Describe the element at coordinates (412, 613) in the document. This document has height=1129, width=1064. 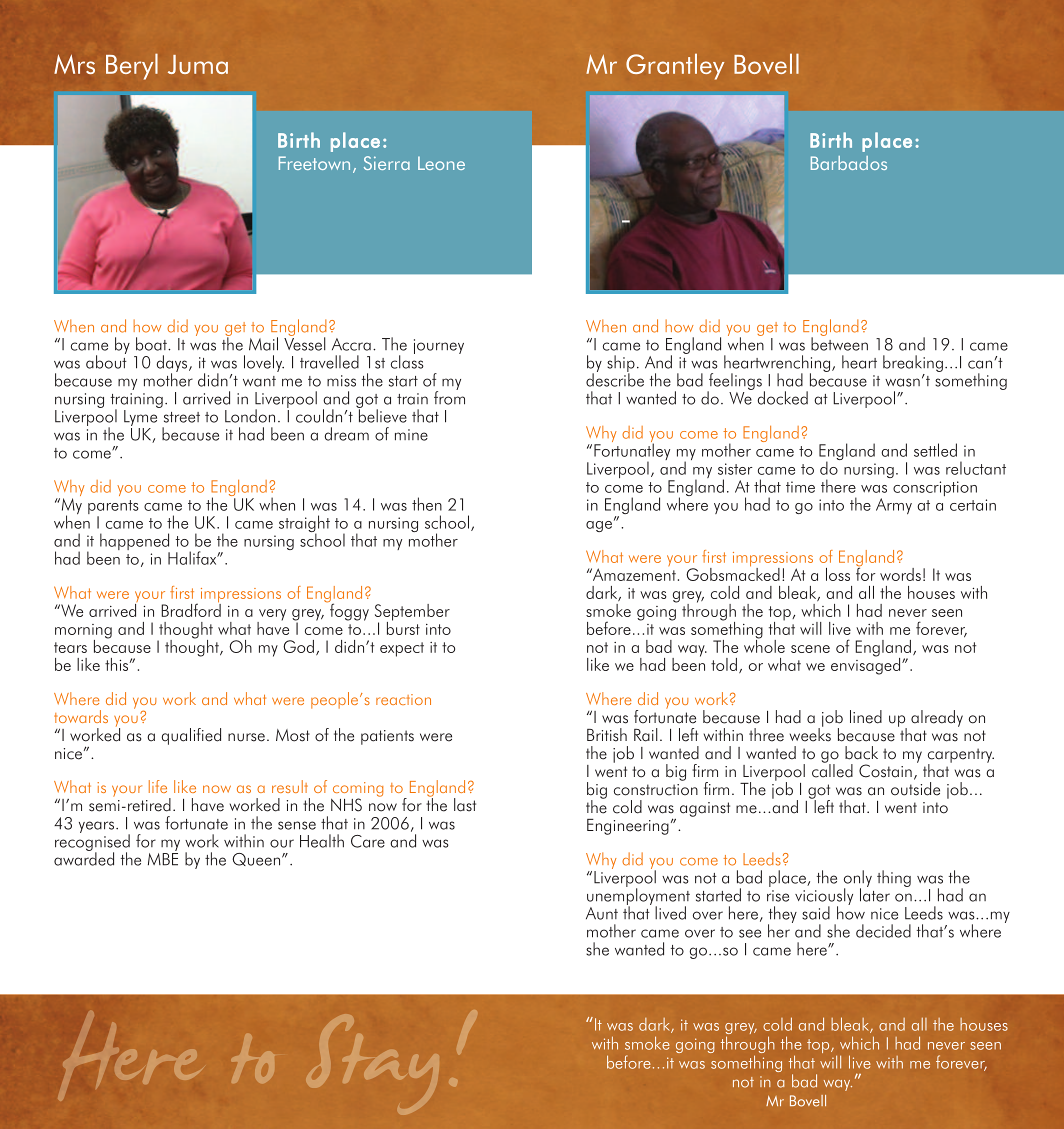
I see `September` at that location.
